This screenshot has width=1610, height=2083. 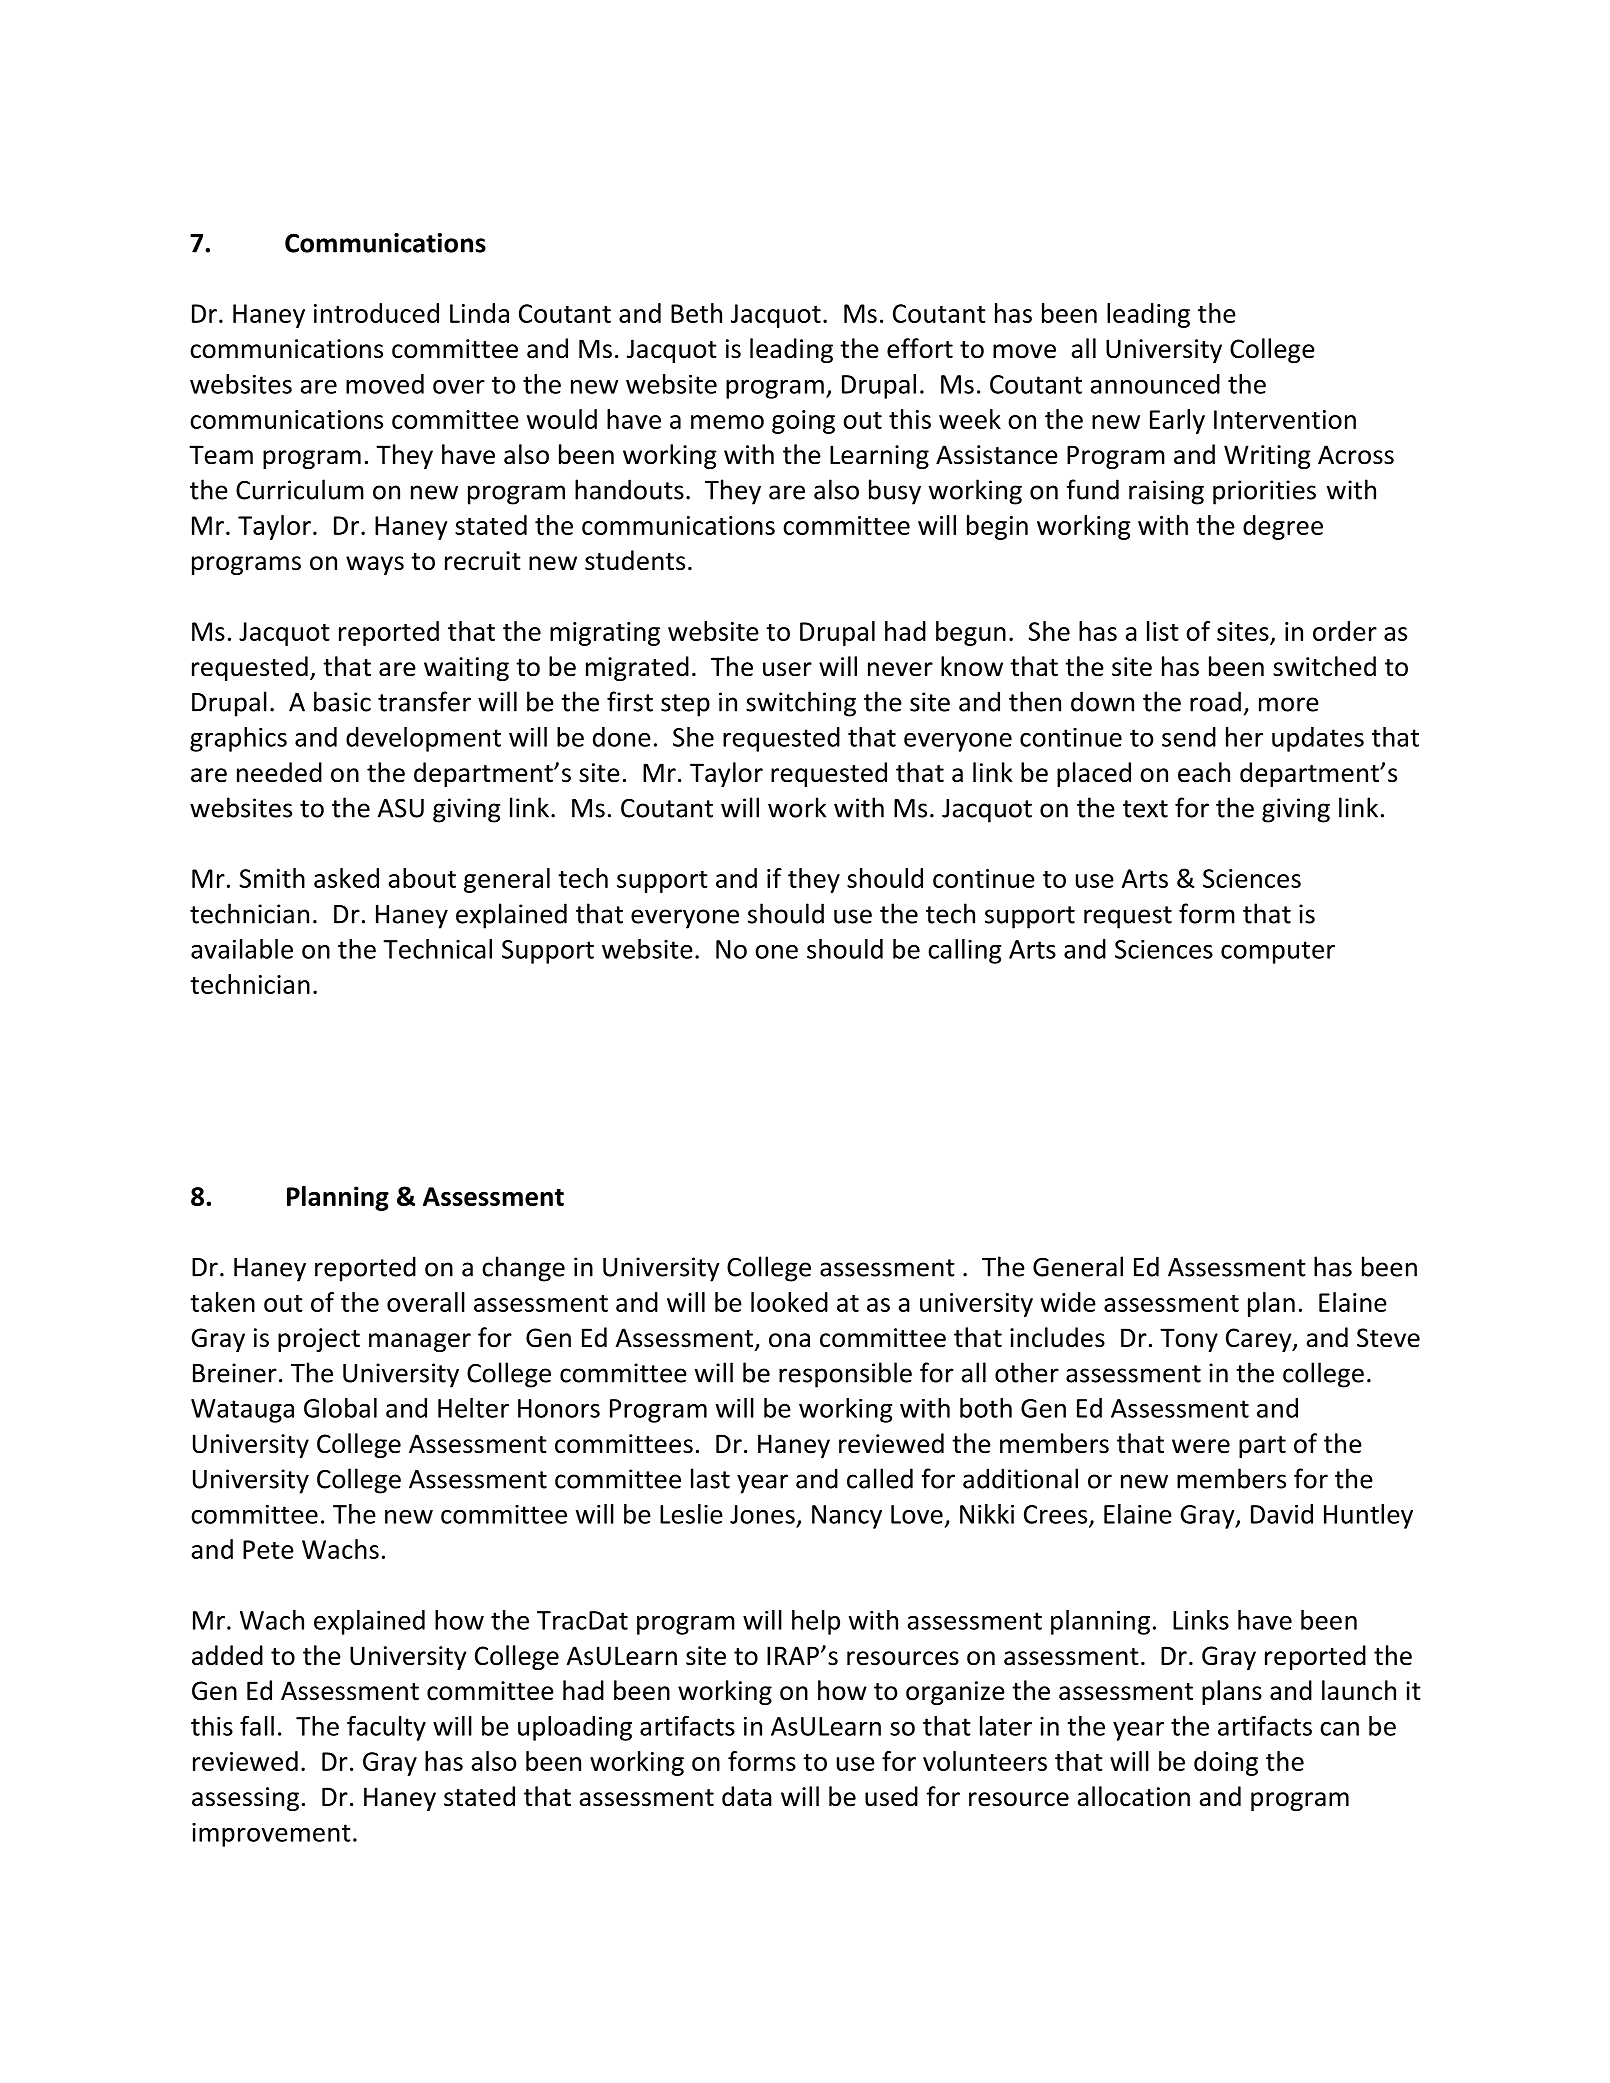 What do you see at coordinates (386, 1728) in the screenshot?
I see `faculty` at bounding box center [386, 1728].
